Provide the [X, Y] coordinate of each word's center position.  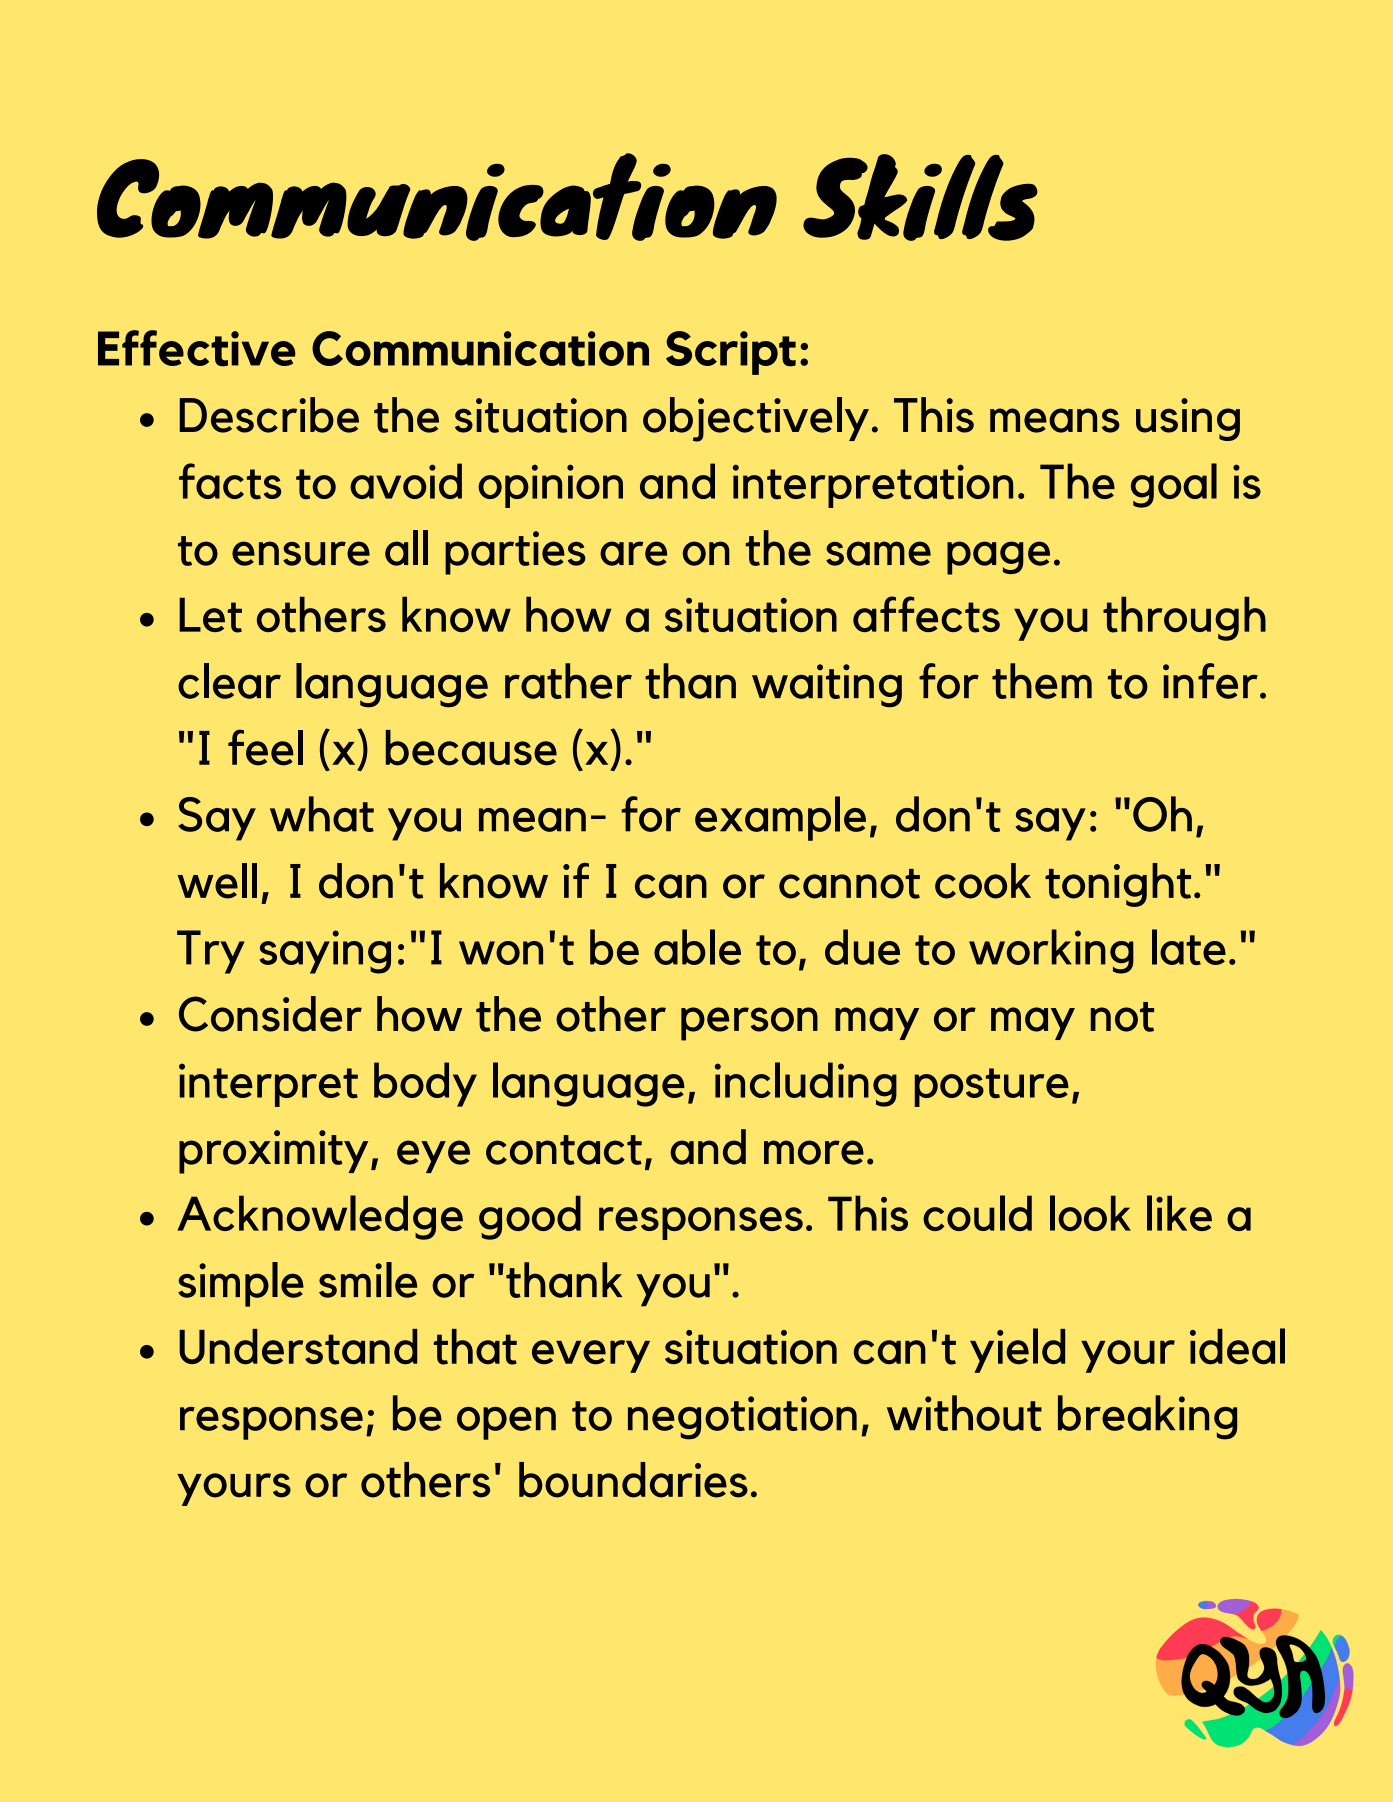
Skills [920, 197]
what [322, 814]
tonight [1118, 885]
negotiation [742, 1418]
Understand [298, 1347]
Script [731, 353]
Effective [197, 348]
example [780, 818]
